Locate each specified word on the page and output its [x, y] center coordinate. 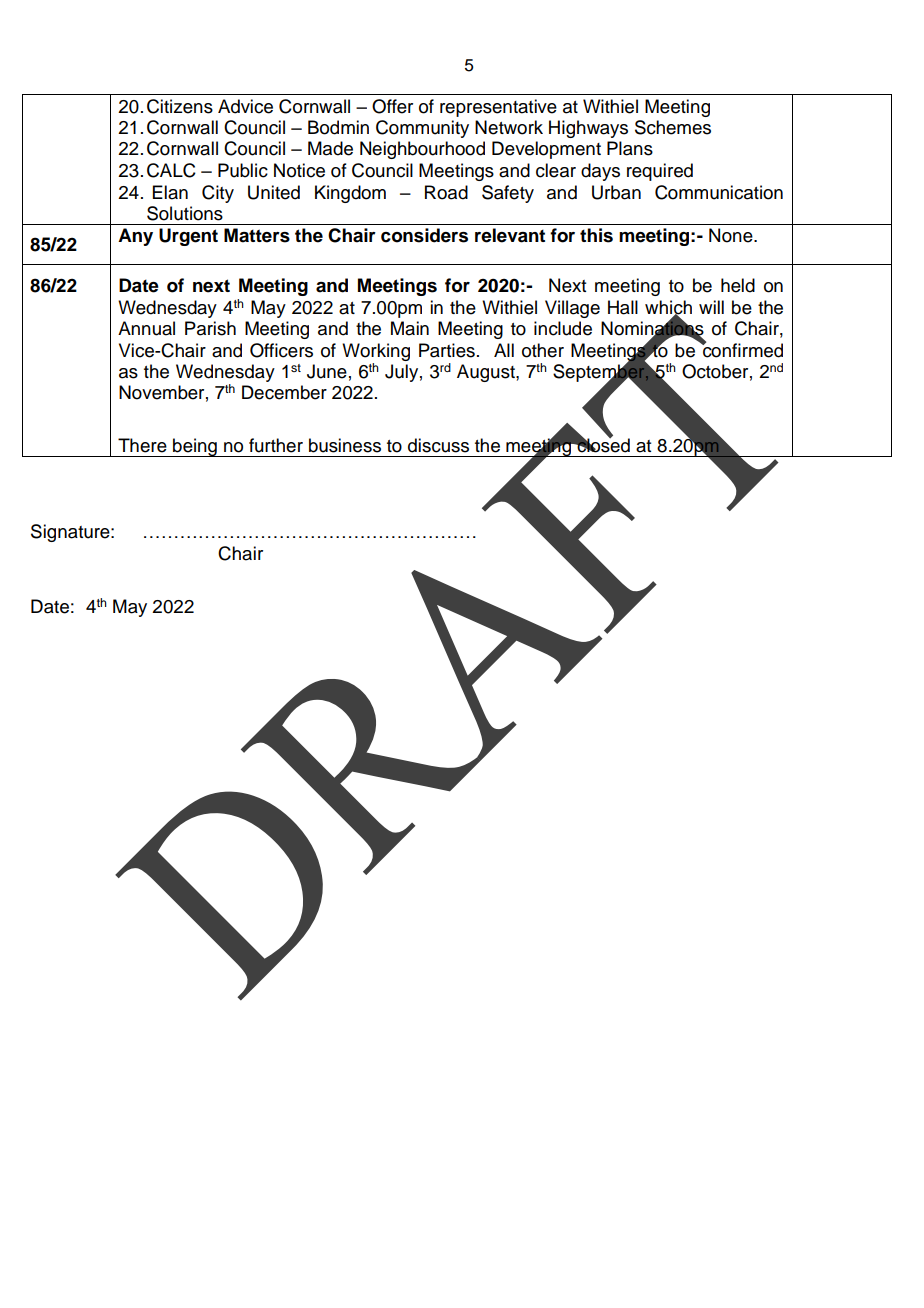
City [218, 194]
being [195, 447]
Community [422, 129]
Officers [281, 350]
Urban [616, 192]
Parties [447, 350]
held [738, 285]
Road [446, 192]
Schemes [673, 127]
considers [424, 235]
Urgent [188, 237]
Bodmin [338, 127]
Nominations [652, 328]
